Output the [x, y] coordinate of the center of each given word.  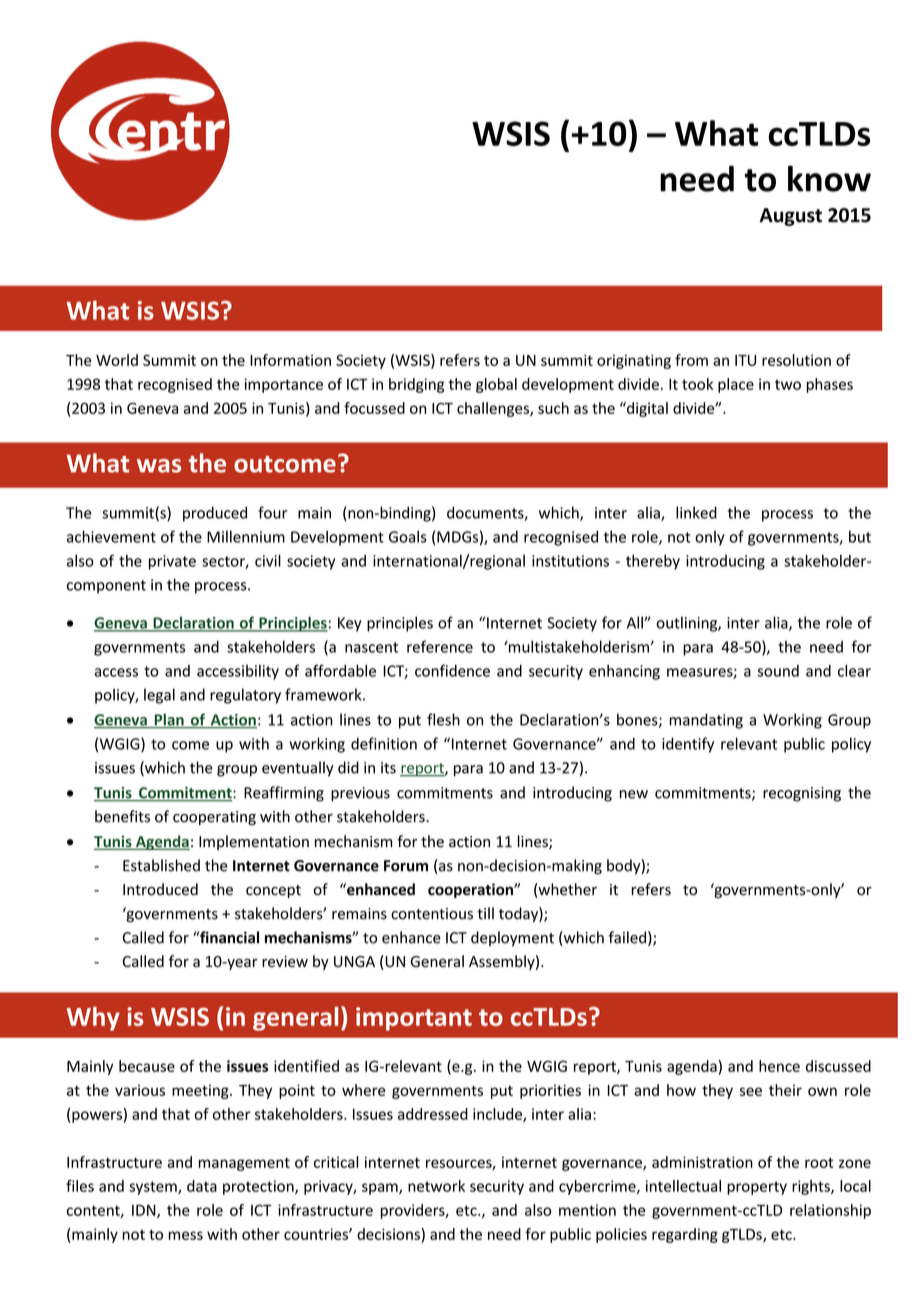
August [791, 217]
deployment [512, 938]
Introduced [160, 889]
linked [696, 512]
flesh [443, 719]
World [117, 360]
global [496, 385]
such [553, 408]
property [757, 1188]
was [159, 466]
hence [779, 1066]
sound [778, 671]
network [436, 1186]
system [154, 1188]
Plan [169, 720]
